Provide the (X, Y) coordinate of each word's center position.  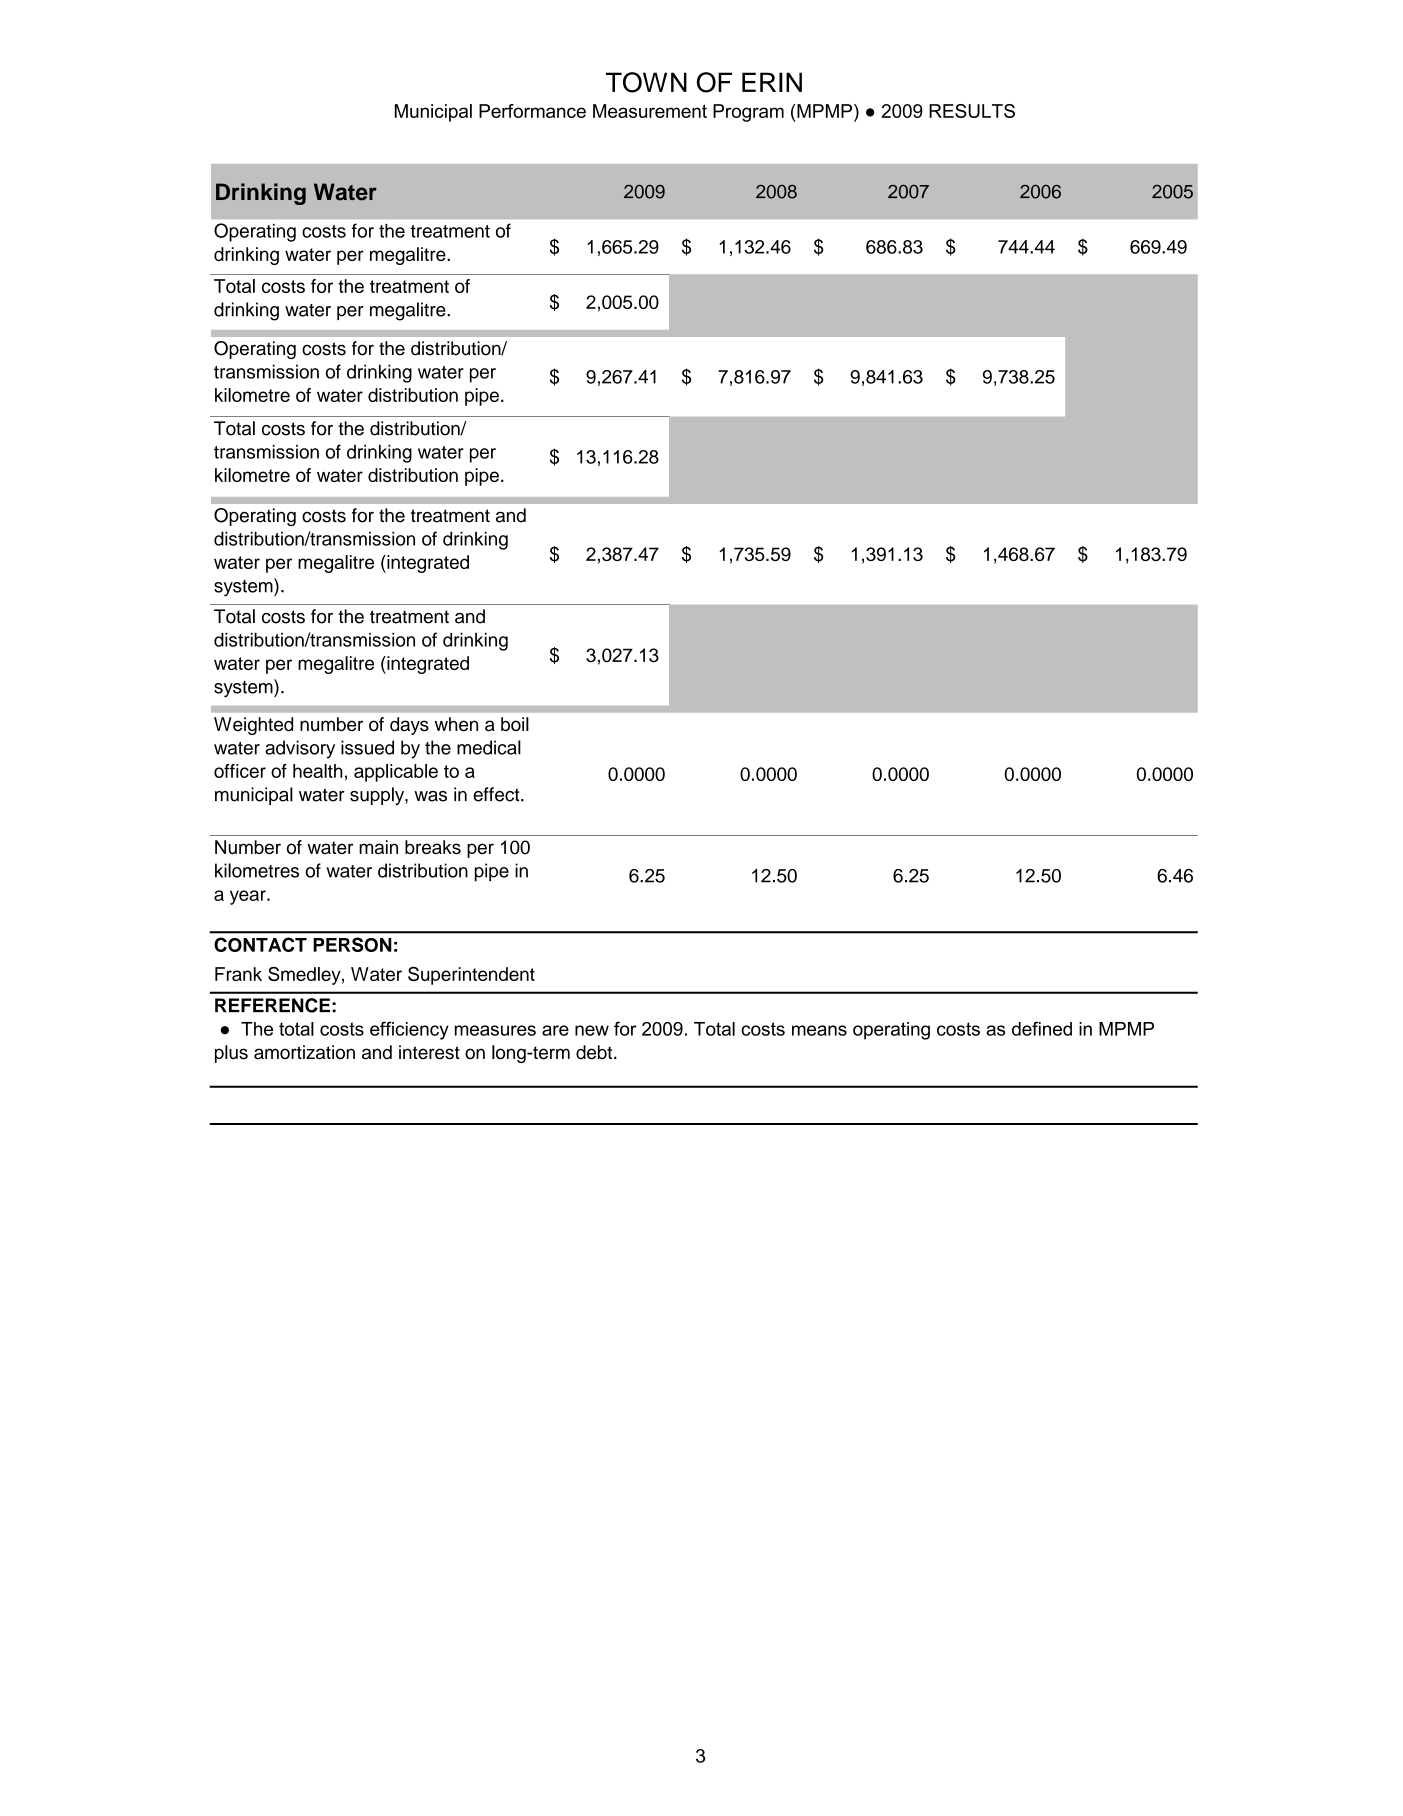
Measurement (650, 111)
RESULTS (972, 111)
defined (1042, 1028)
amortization (304, 1052)
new (592, 1030)
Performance (532, 111)
